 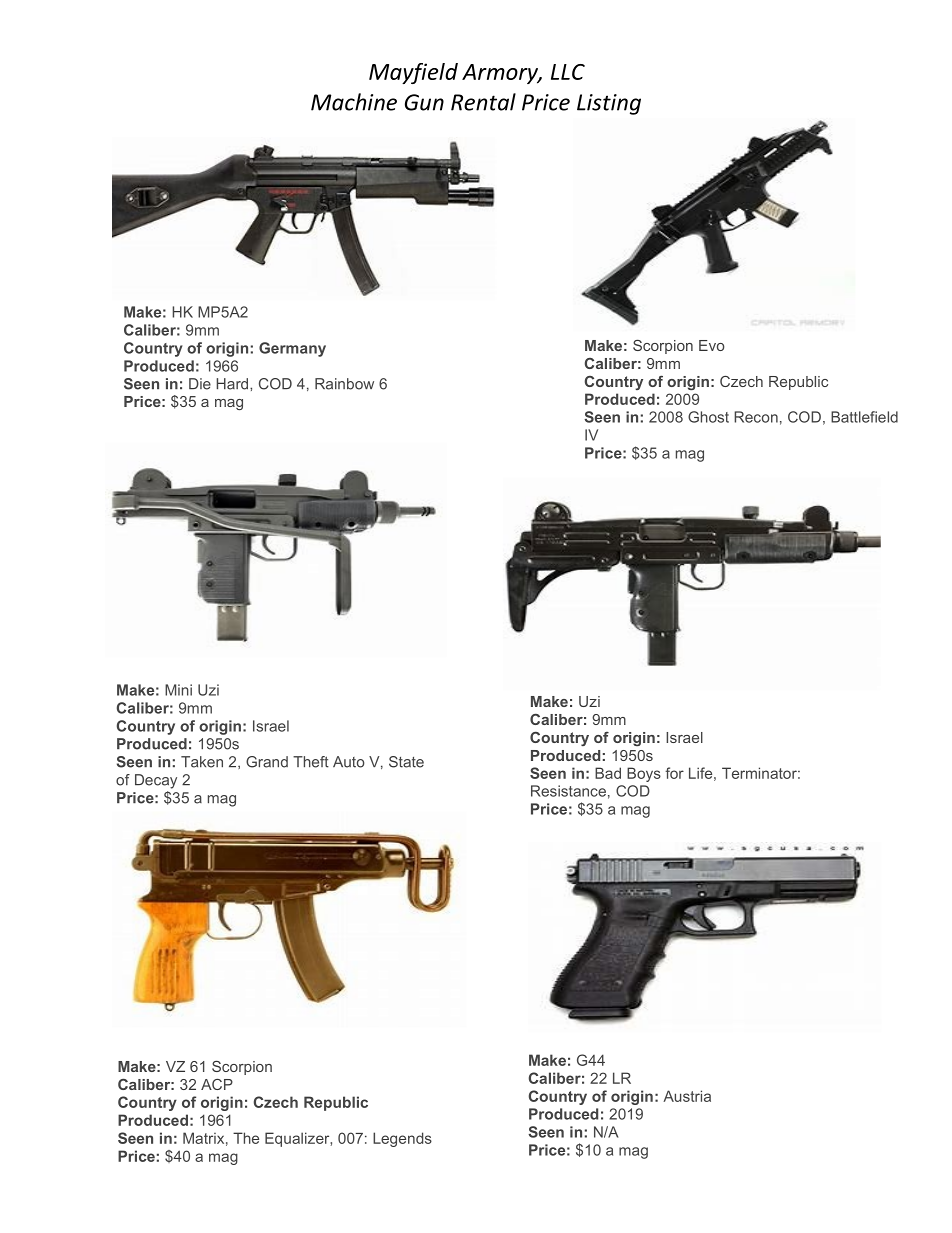 I want to click on Machine, so click(x=354, y=102).
